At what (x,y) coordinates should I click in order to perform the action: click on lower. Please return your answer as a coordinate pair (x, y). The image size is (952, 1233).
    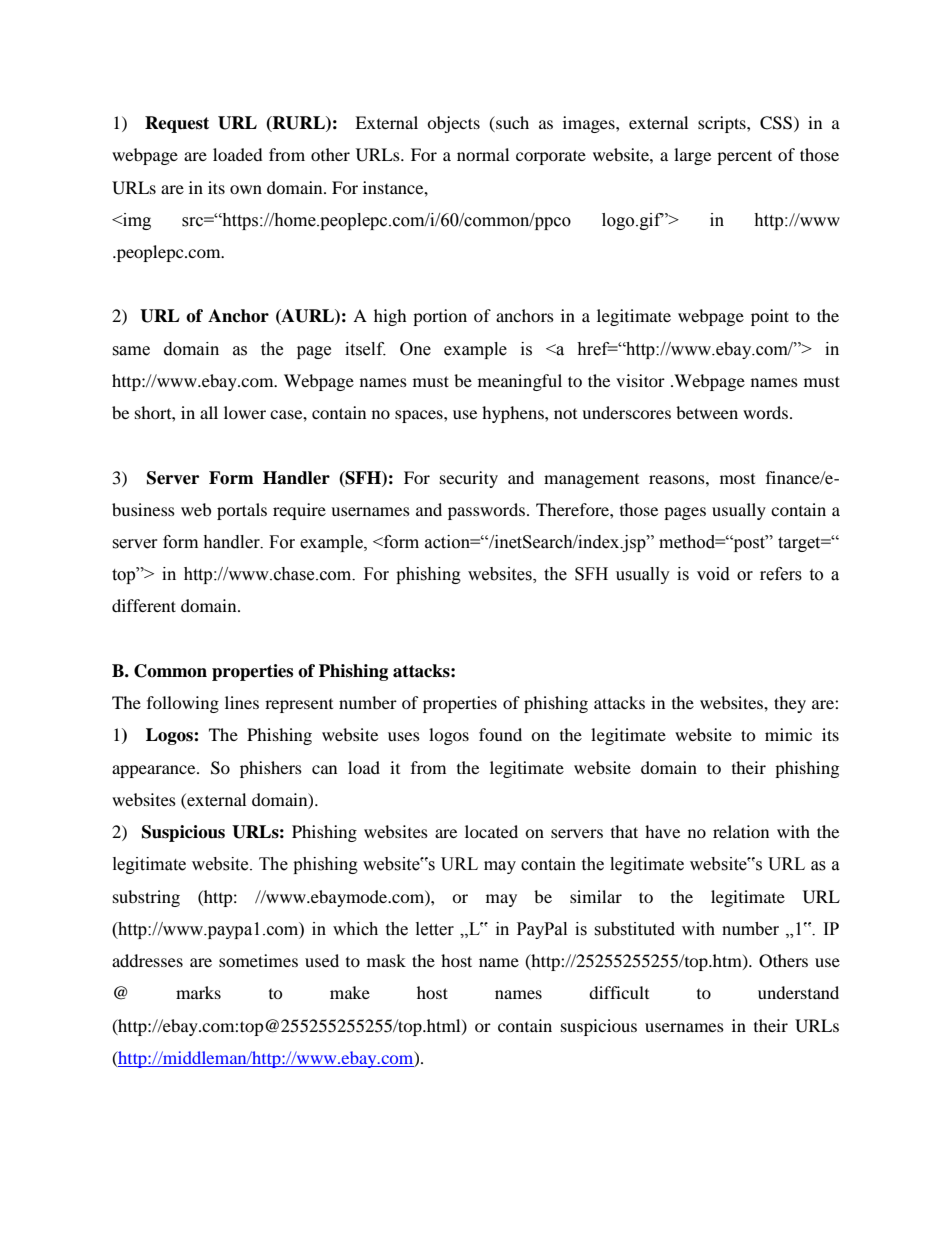
    Looking at the image, I should click on (245, 412).
